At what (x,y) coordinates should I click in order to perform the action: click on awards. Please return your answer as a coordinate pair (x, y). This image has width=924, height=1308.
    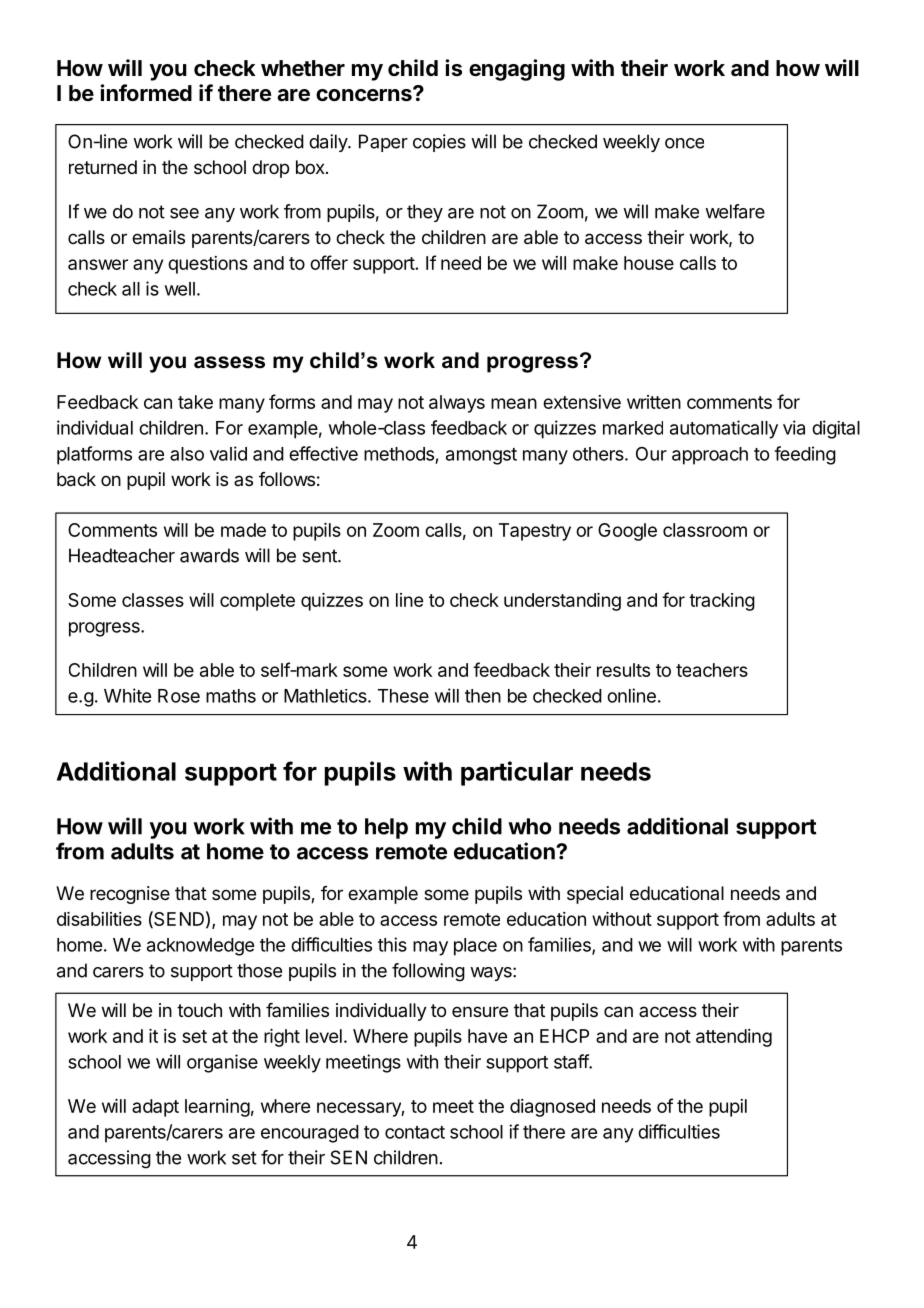
    Looking at the image, I should click on (209, 555).
